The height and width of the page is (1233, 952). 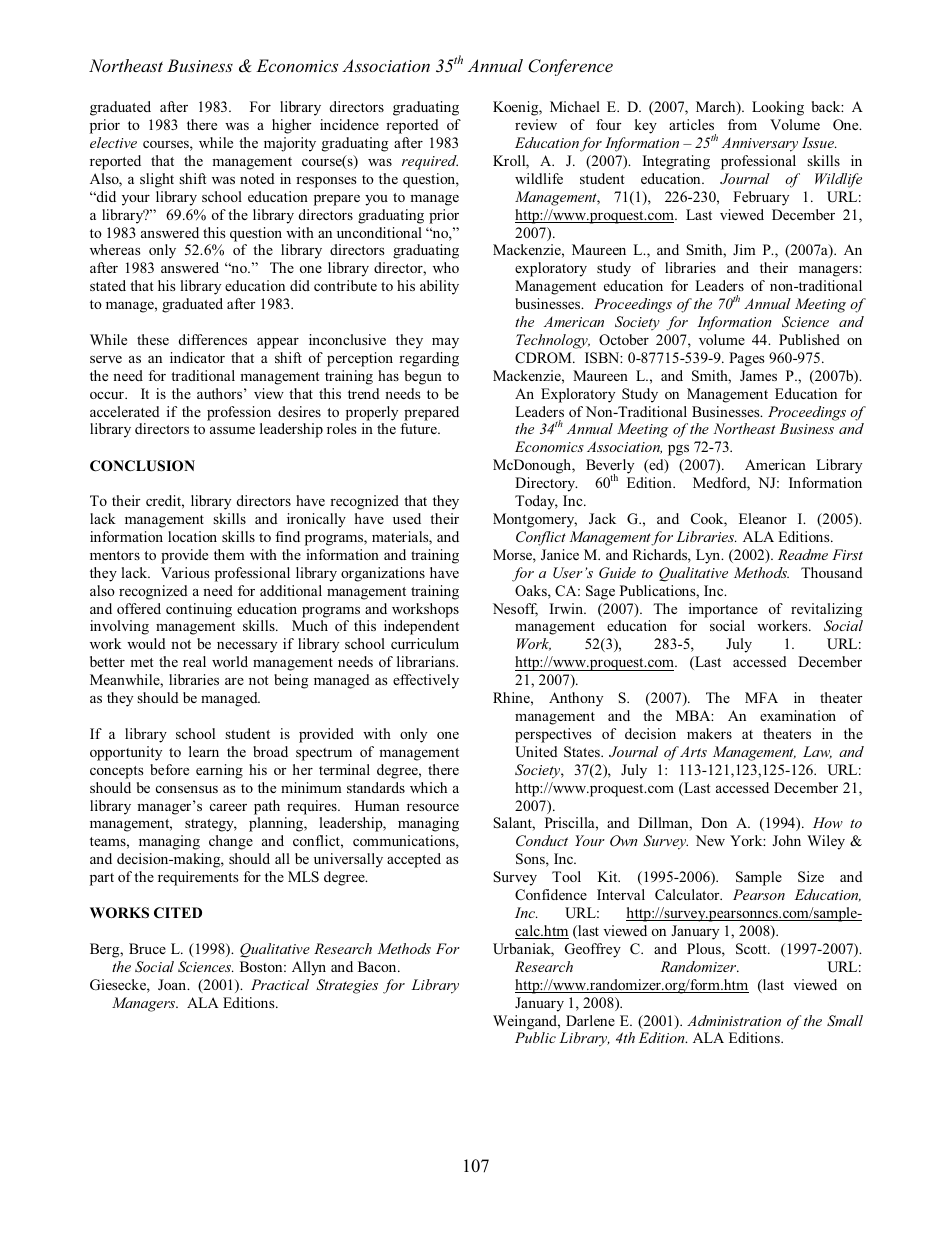 What do you see at coordinates (734, 1020) in the page?
I see `Administration` at bounding box center [734, 1020].
